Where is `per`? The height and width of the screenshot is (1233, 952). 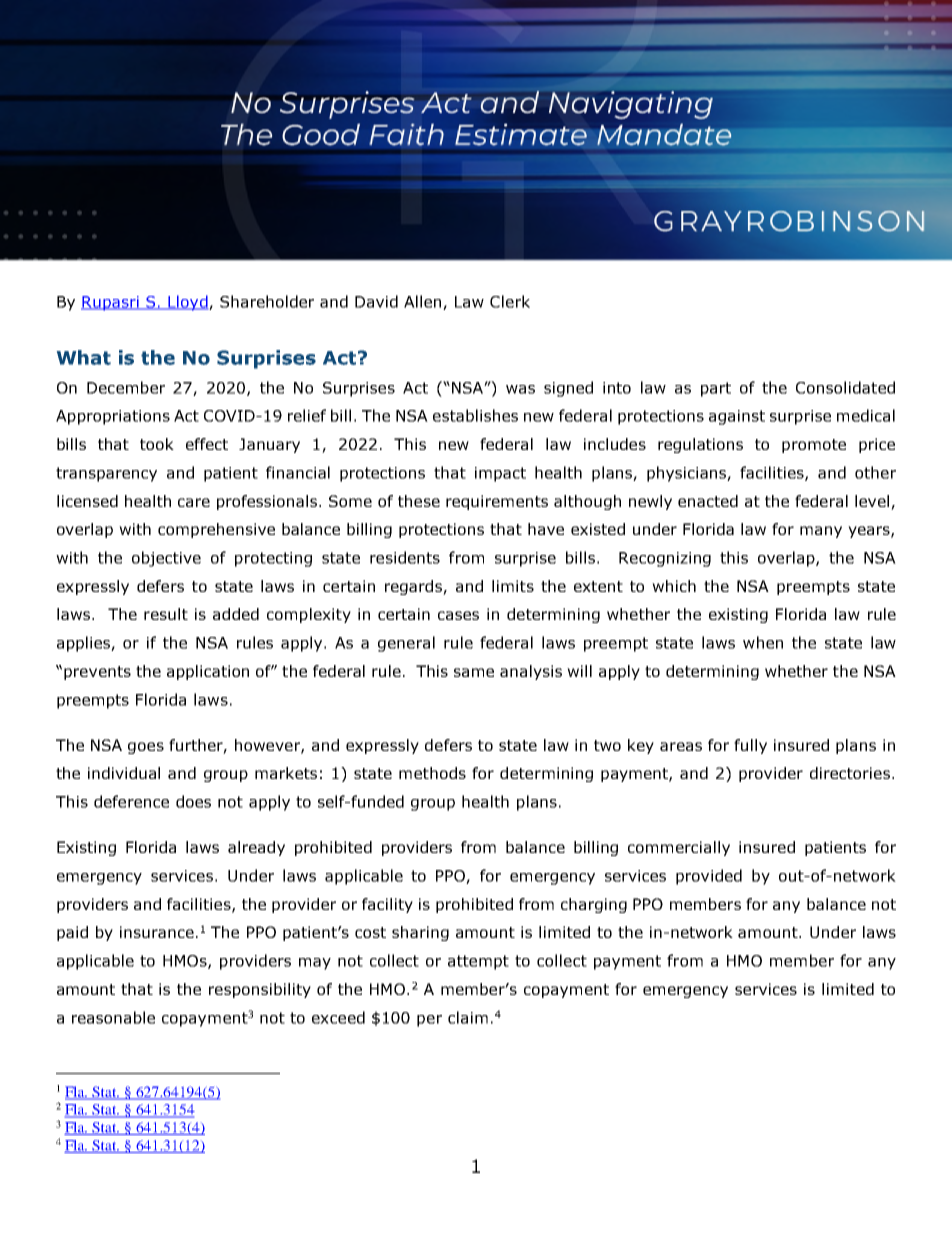
per is located at coordinates (429, 1021).
